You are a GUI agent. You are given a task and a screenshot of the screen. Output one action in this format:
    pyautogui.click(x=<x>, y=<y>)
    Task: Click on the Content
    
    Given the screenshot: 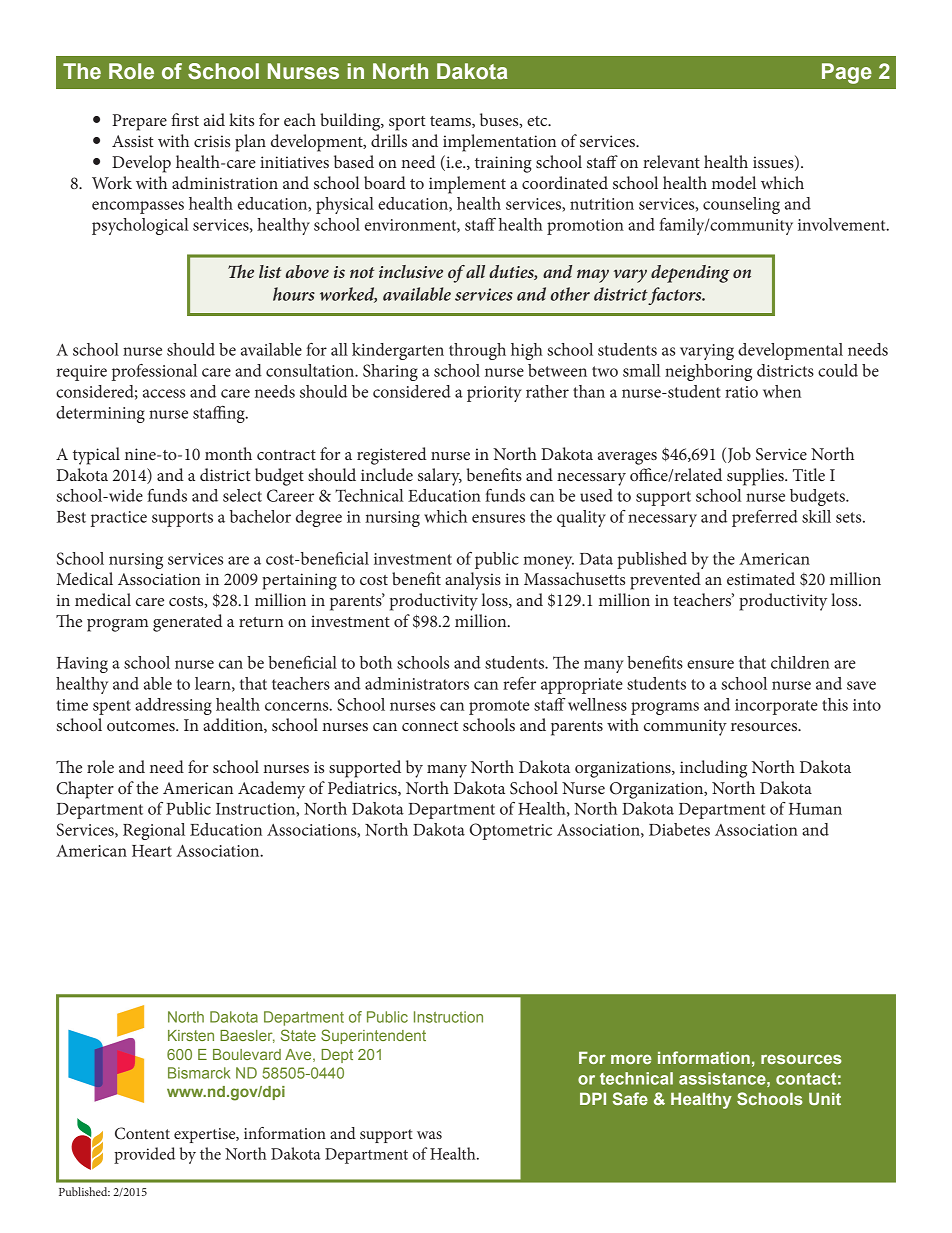 What is the action you would take?
    pyautogui.click(x=142, y=1133)
